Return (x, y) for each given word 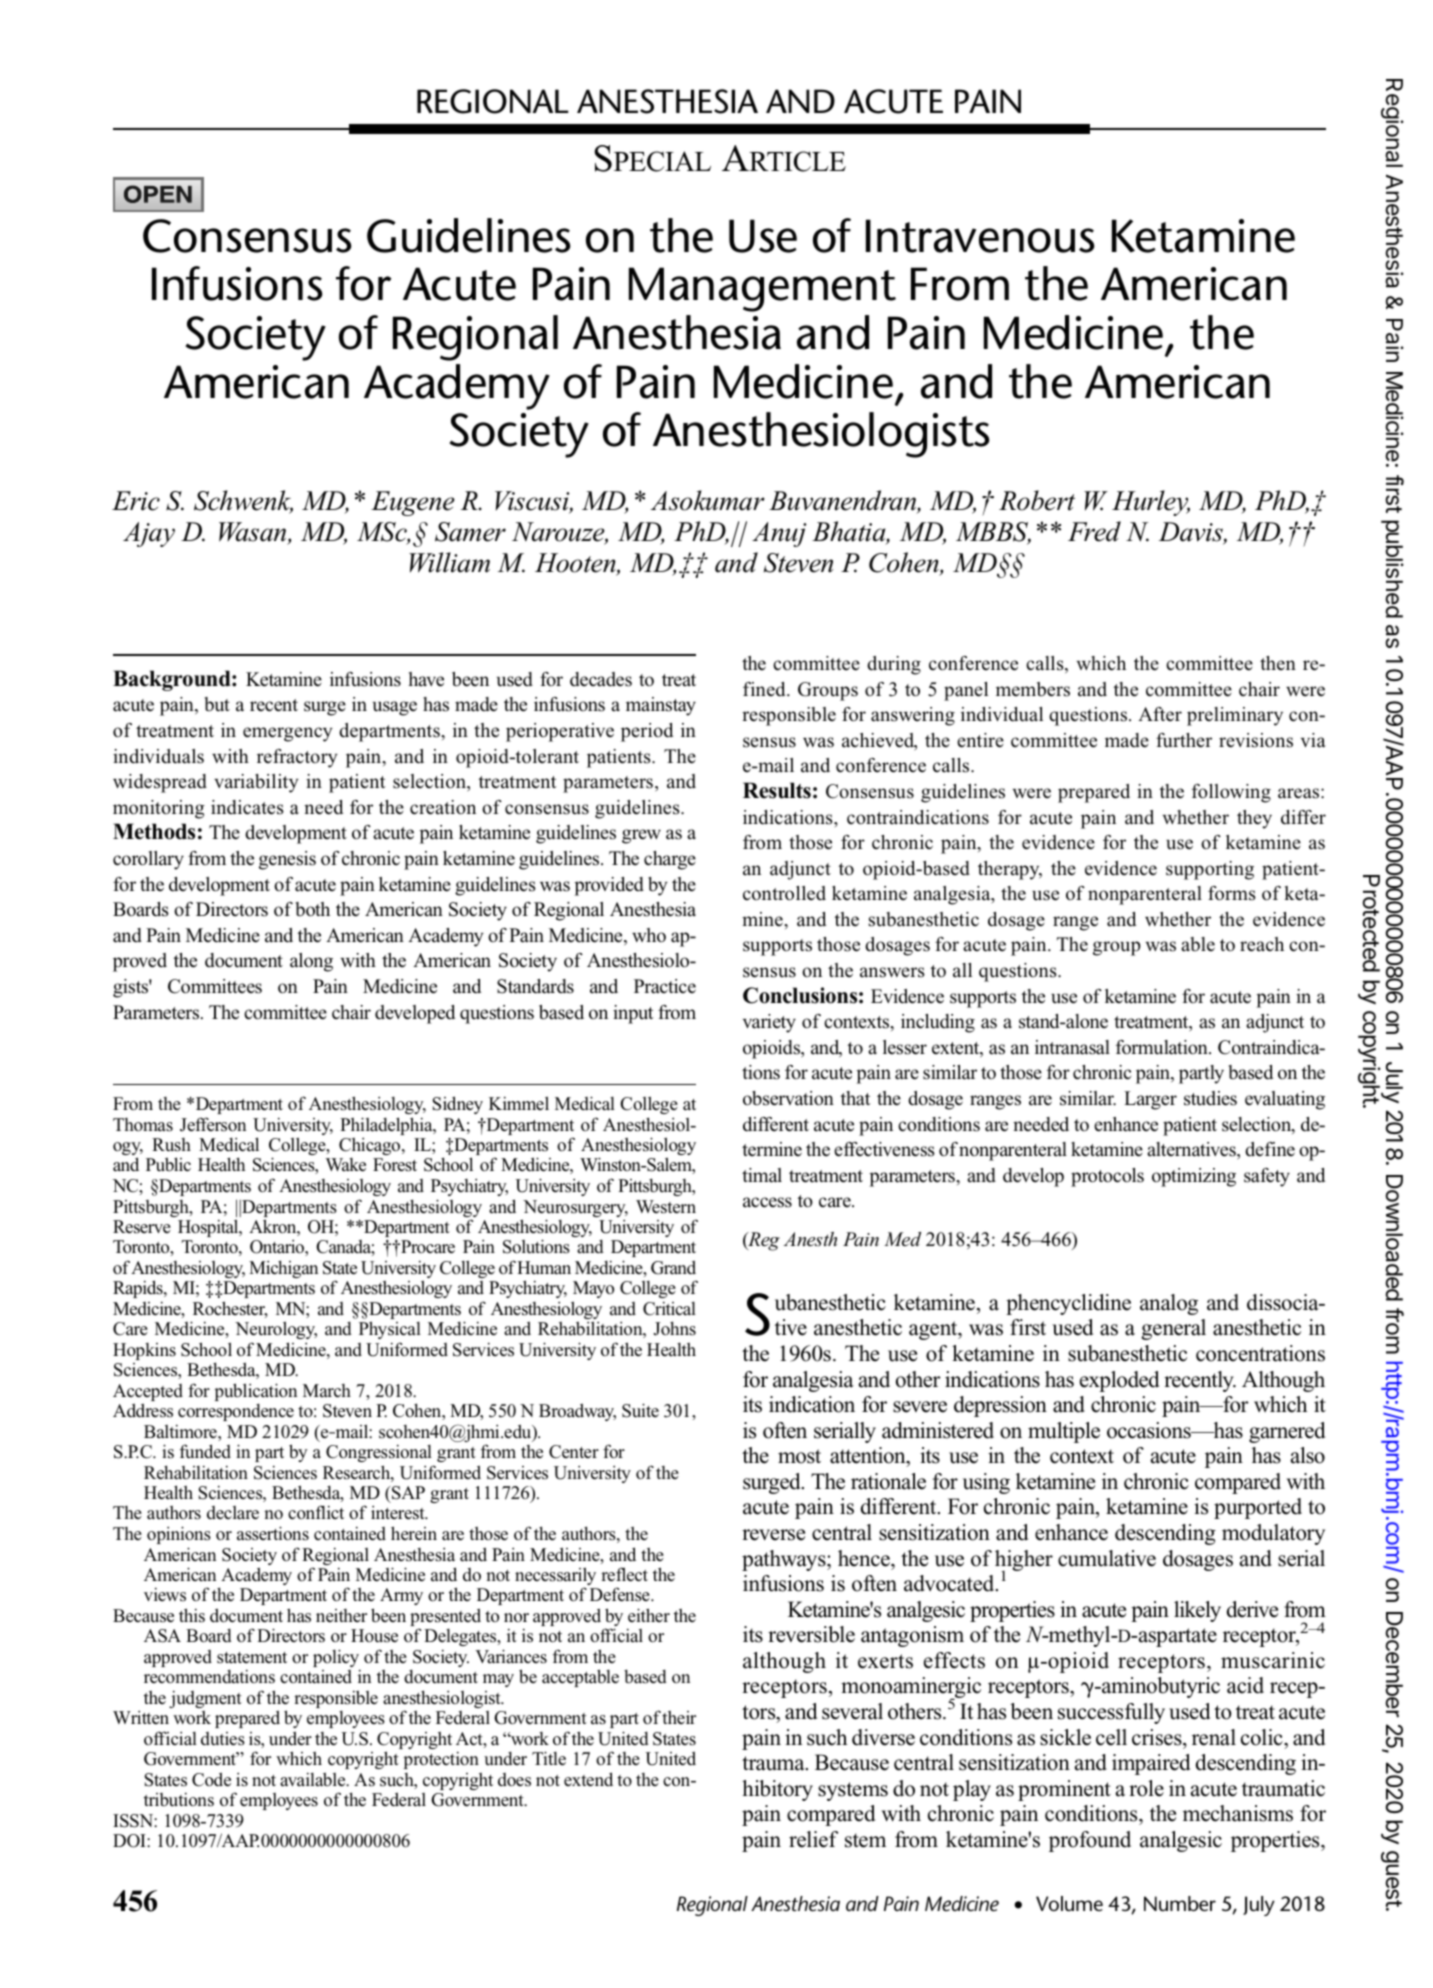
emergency (288, 734)
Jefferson (213, 1124)
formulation (1163, 1047)
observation (788, 1098)
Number (1180, 1904)
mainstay (661, 706)
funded (205, 1451)
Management (762, 289)
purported (1258, 1508)
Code (211, 1779)
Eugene (413, 503)
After (1160, 714)
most (799, 1456)
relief (813, 1839)
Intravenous (980, 236)
